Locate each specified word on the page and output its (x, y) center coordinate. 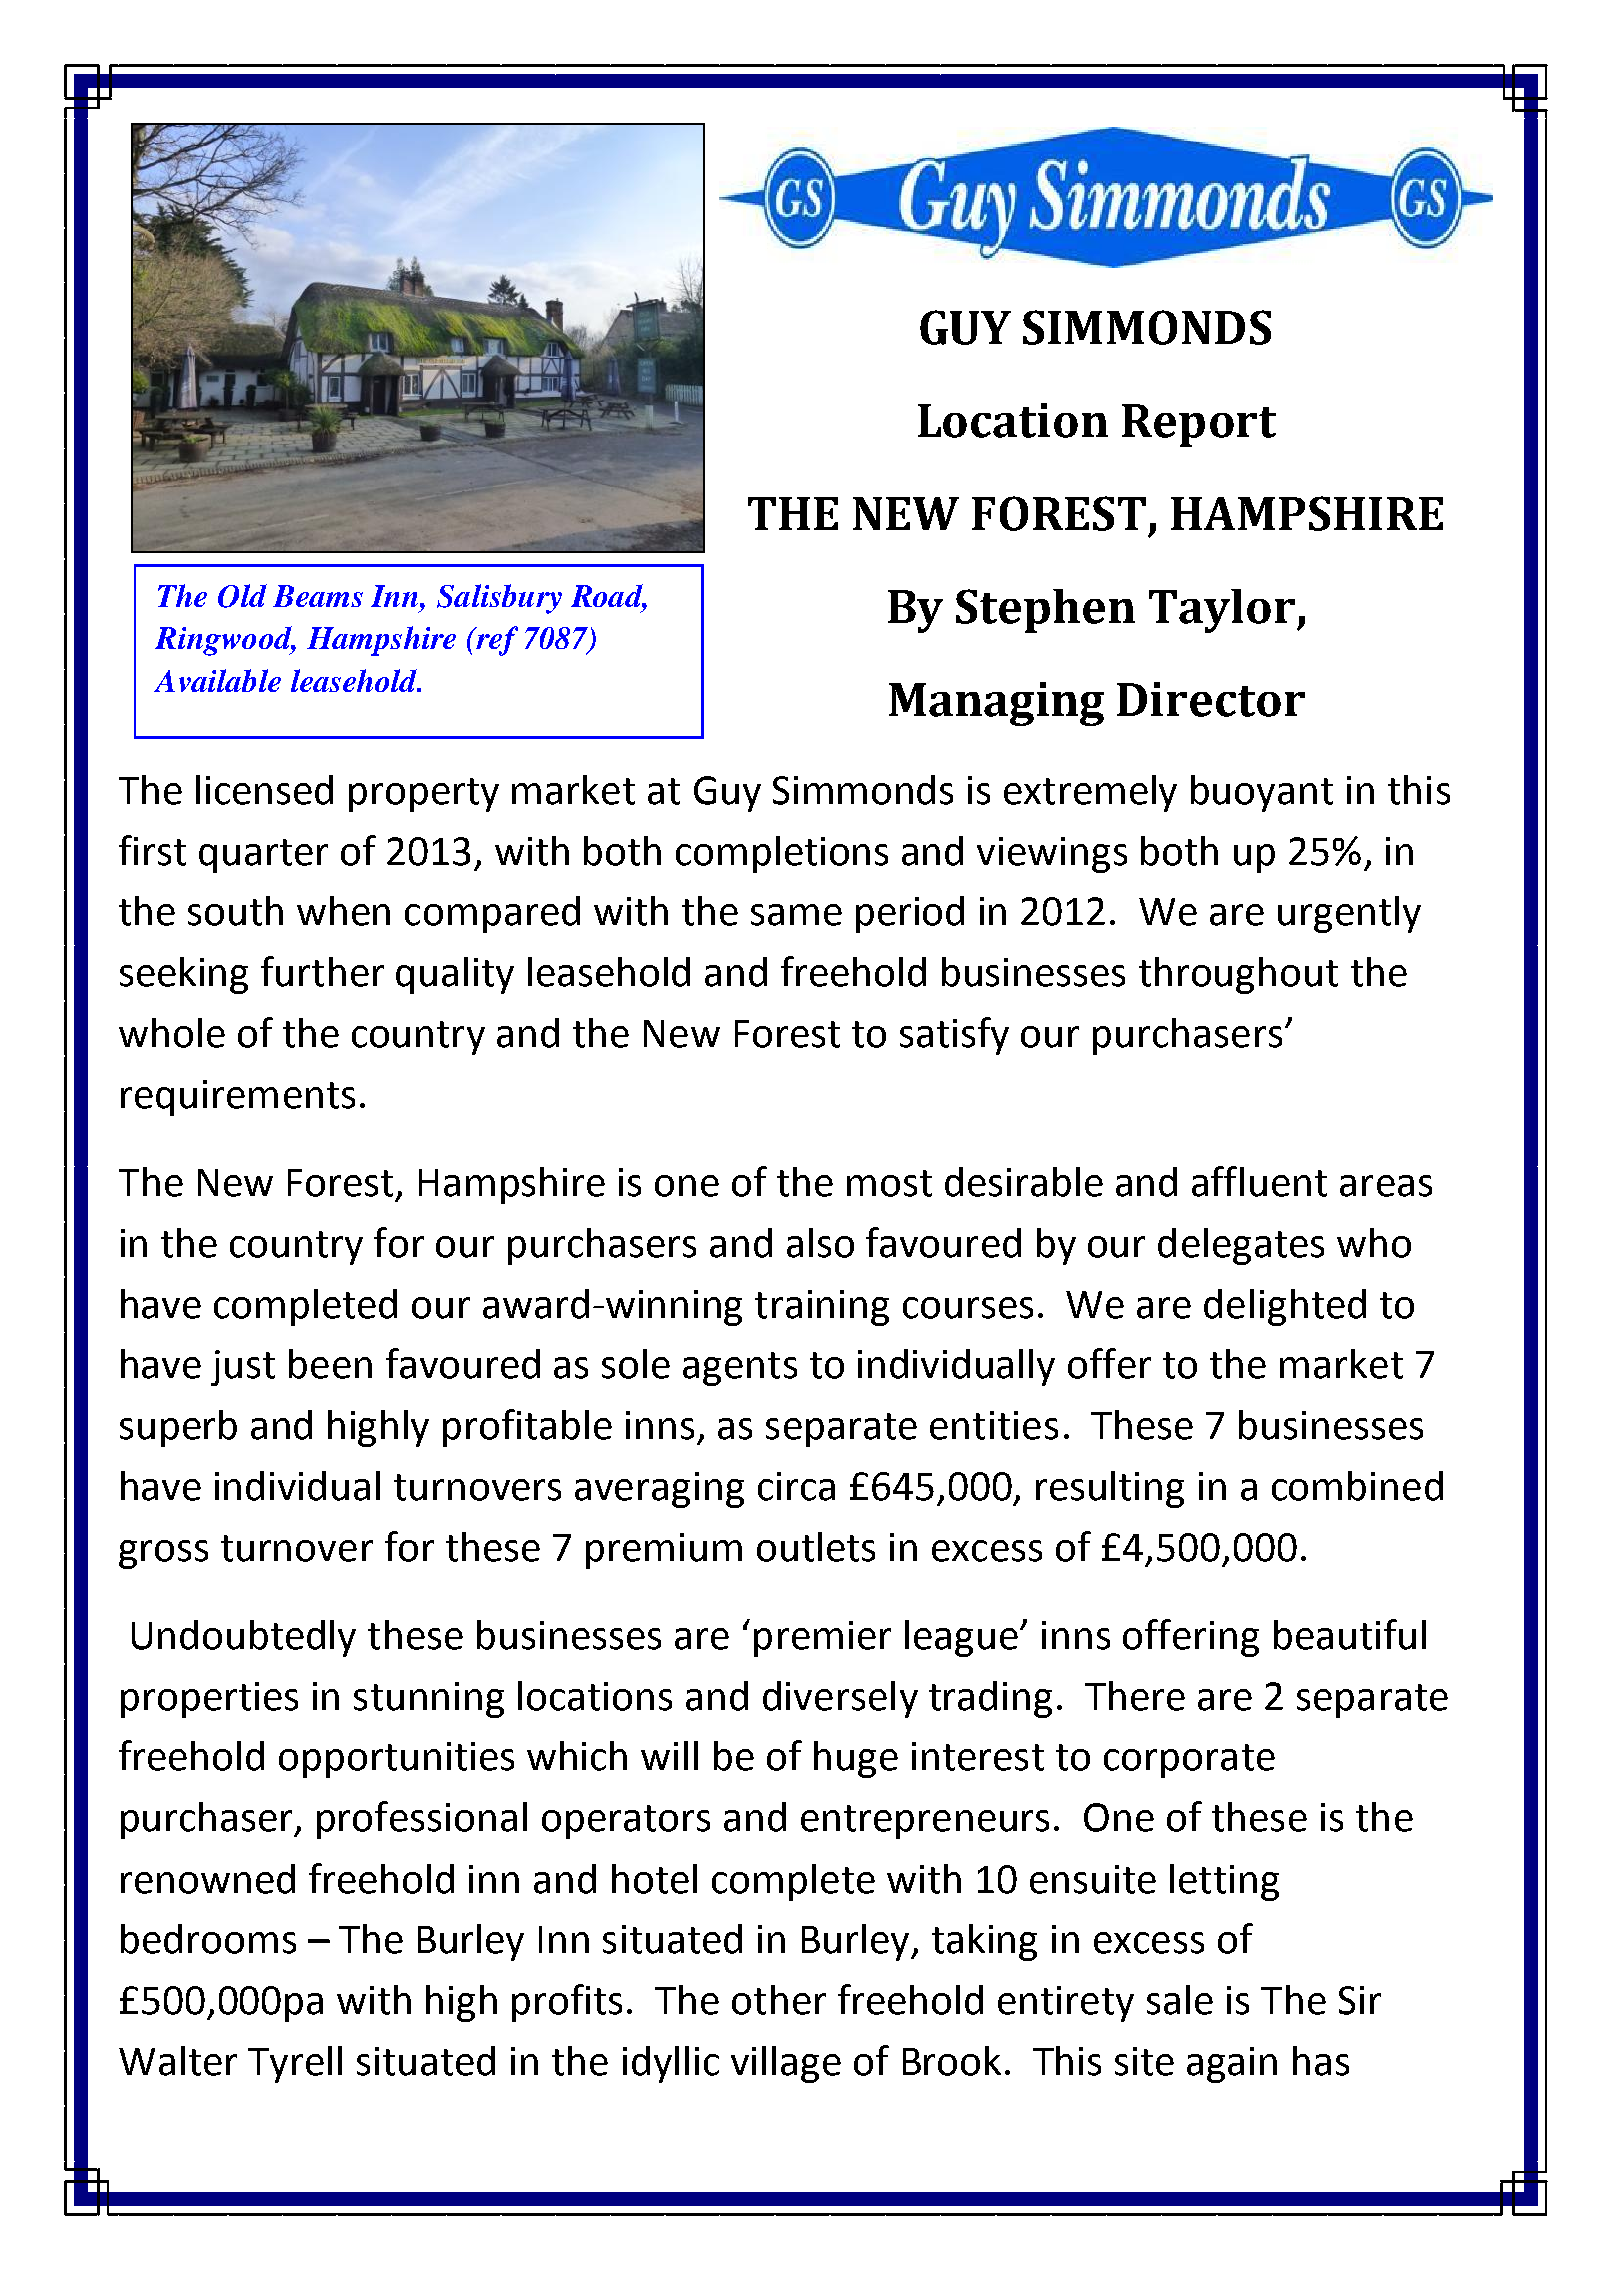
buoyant (1262, 793)
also (820, 1243)
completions (782, 854)
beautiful (1350, 1634)
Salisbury (499, 599)
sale (1180, 2000)
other (779, 2000)
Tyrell (295, 2064)
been (330, 1364)
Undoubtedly (244, 1638)
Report (1199, 425)
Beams (318, 596)
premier (822, 1639)
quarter (263, 856)
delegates (1241, 1246)
